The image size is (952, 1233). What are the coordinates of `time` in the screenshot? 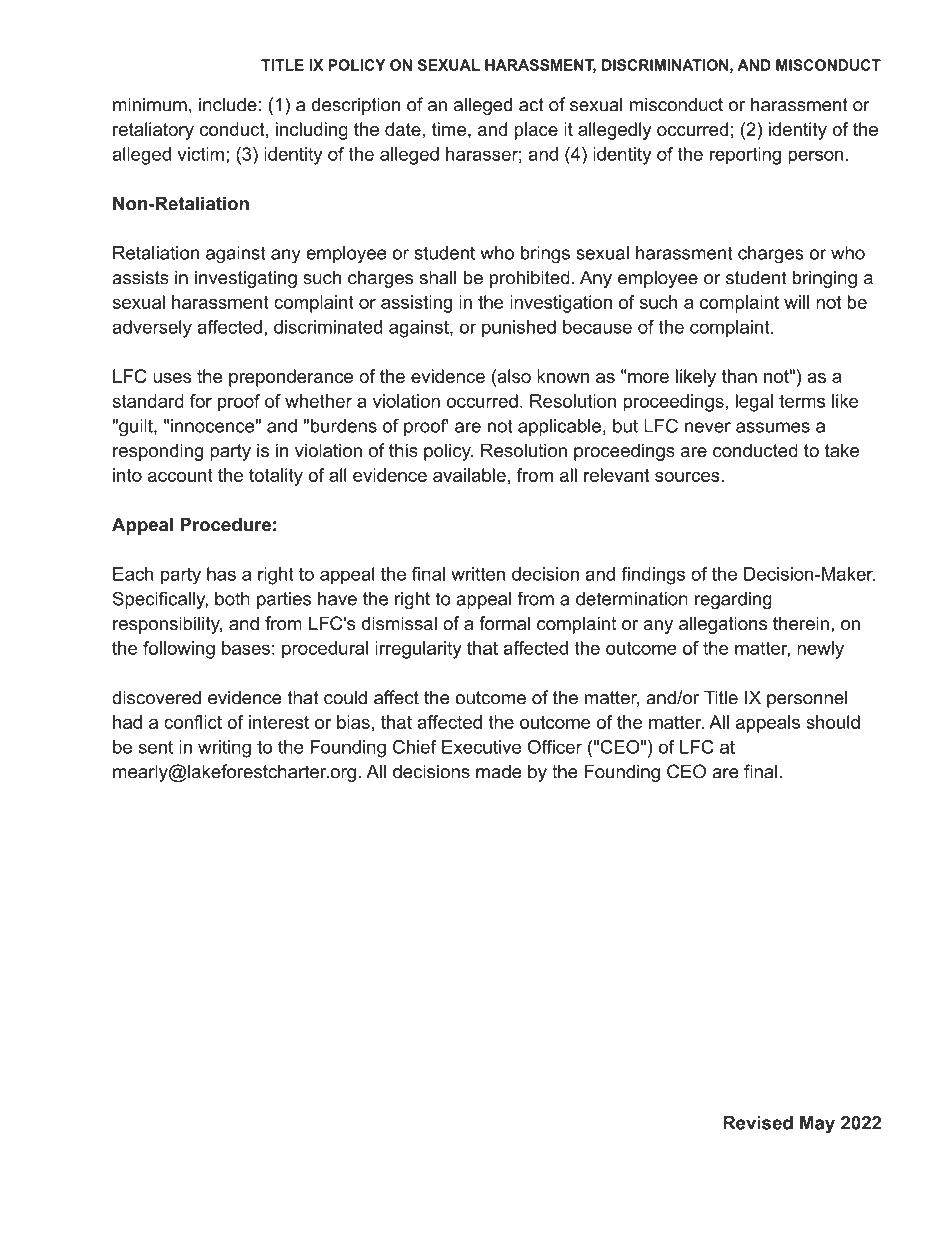 It's located at (449, 129).
